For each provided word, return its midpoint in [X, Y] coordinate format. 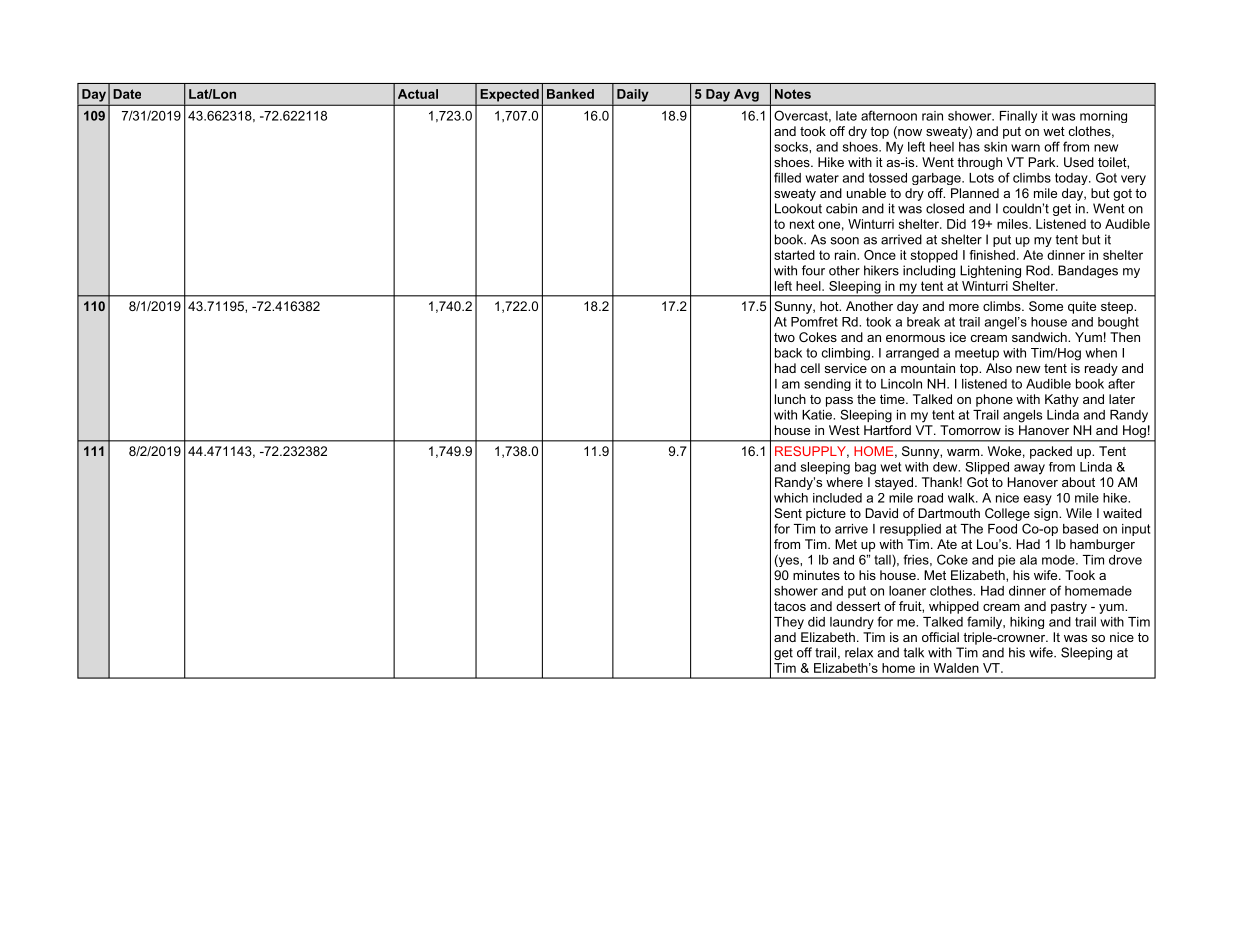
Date [127, 94]
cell [810, 368]
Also [999, 368]
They [789, 623]
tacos [790, 606]
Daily [632, 95]
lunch [790, 399]
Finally [1018, 117]
